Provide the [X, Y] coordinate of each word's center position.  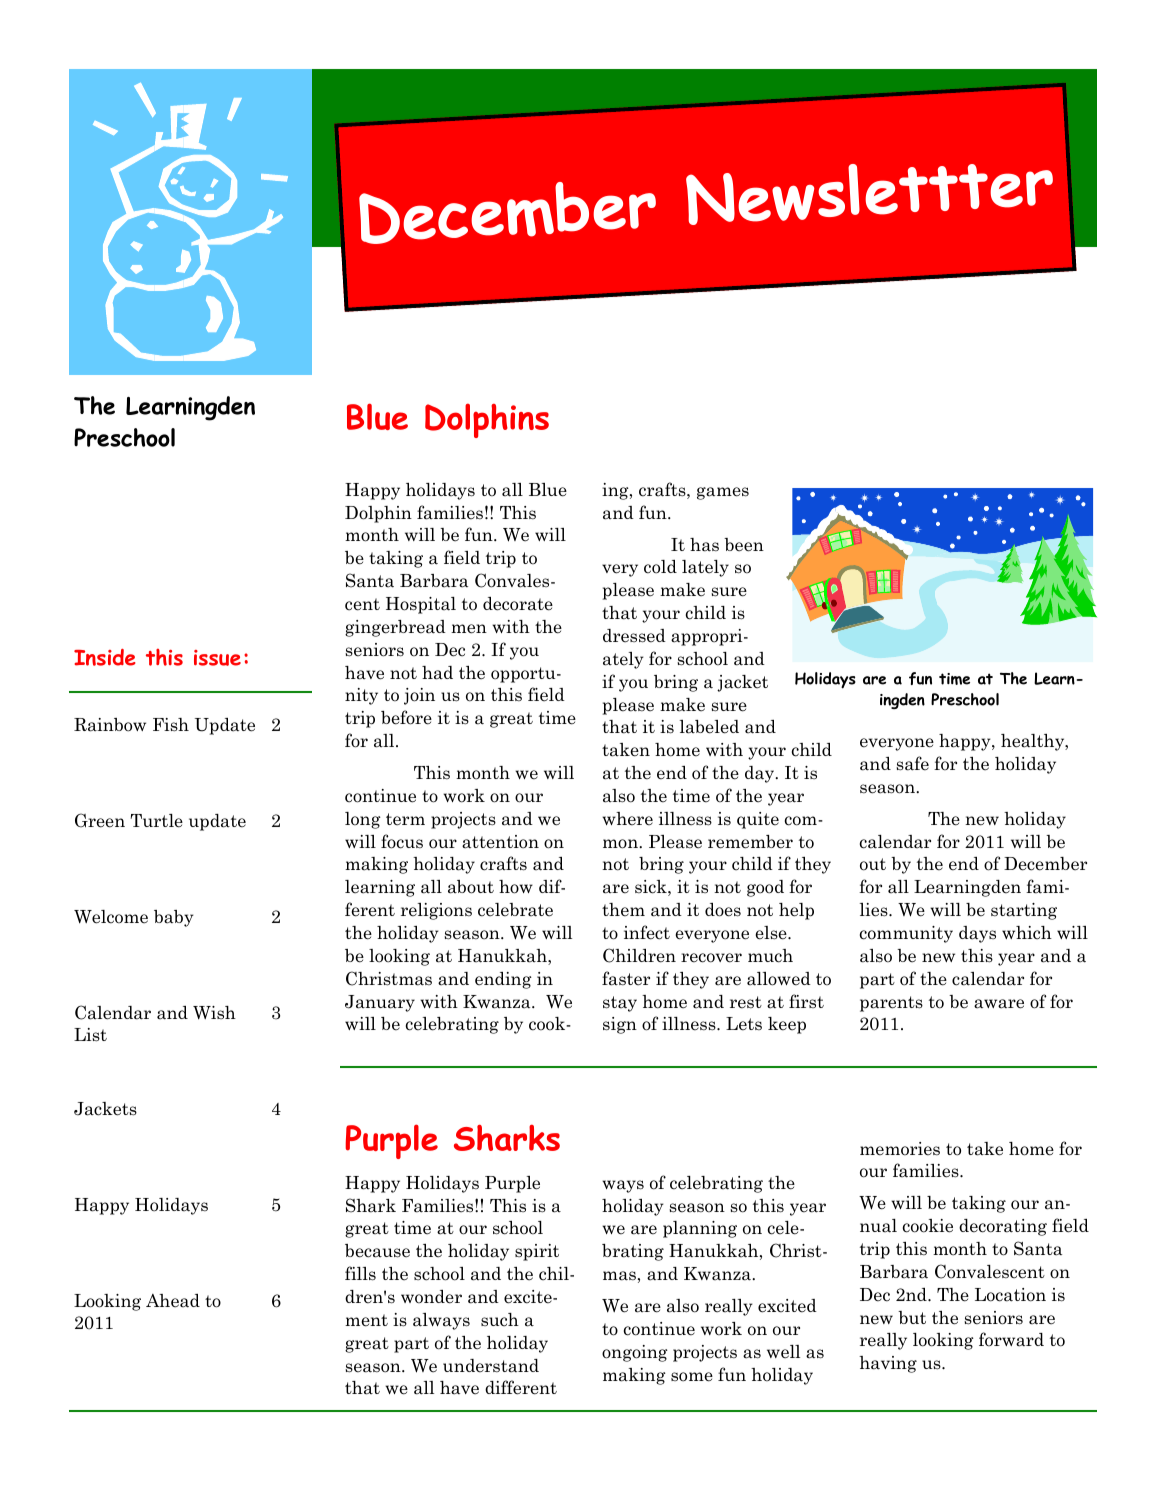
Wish [214, 1013]
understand [491, 1366]
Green [100, 820]
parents [891, 1004]
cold [660, 567]
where [627, 819]
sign [620, 1025]
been [744, 545]
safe [912, 763]
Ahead [173, 1301]
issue [217, 658]
